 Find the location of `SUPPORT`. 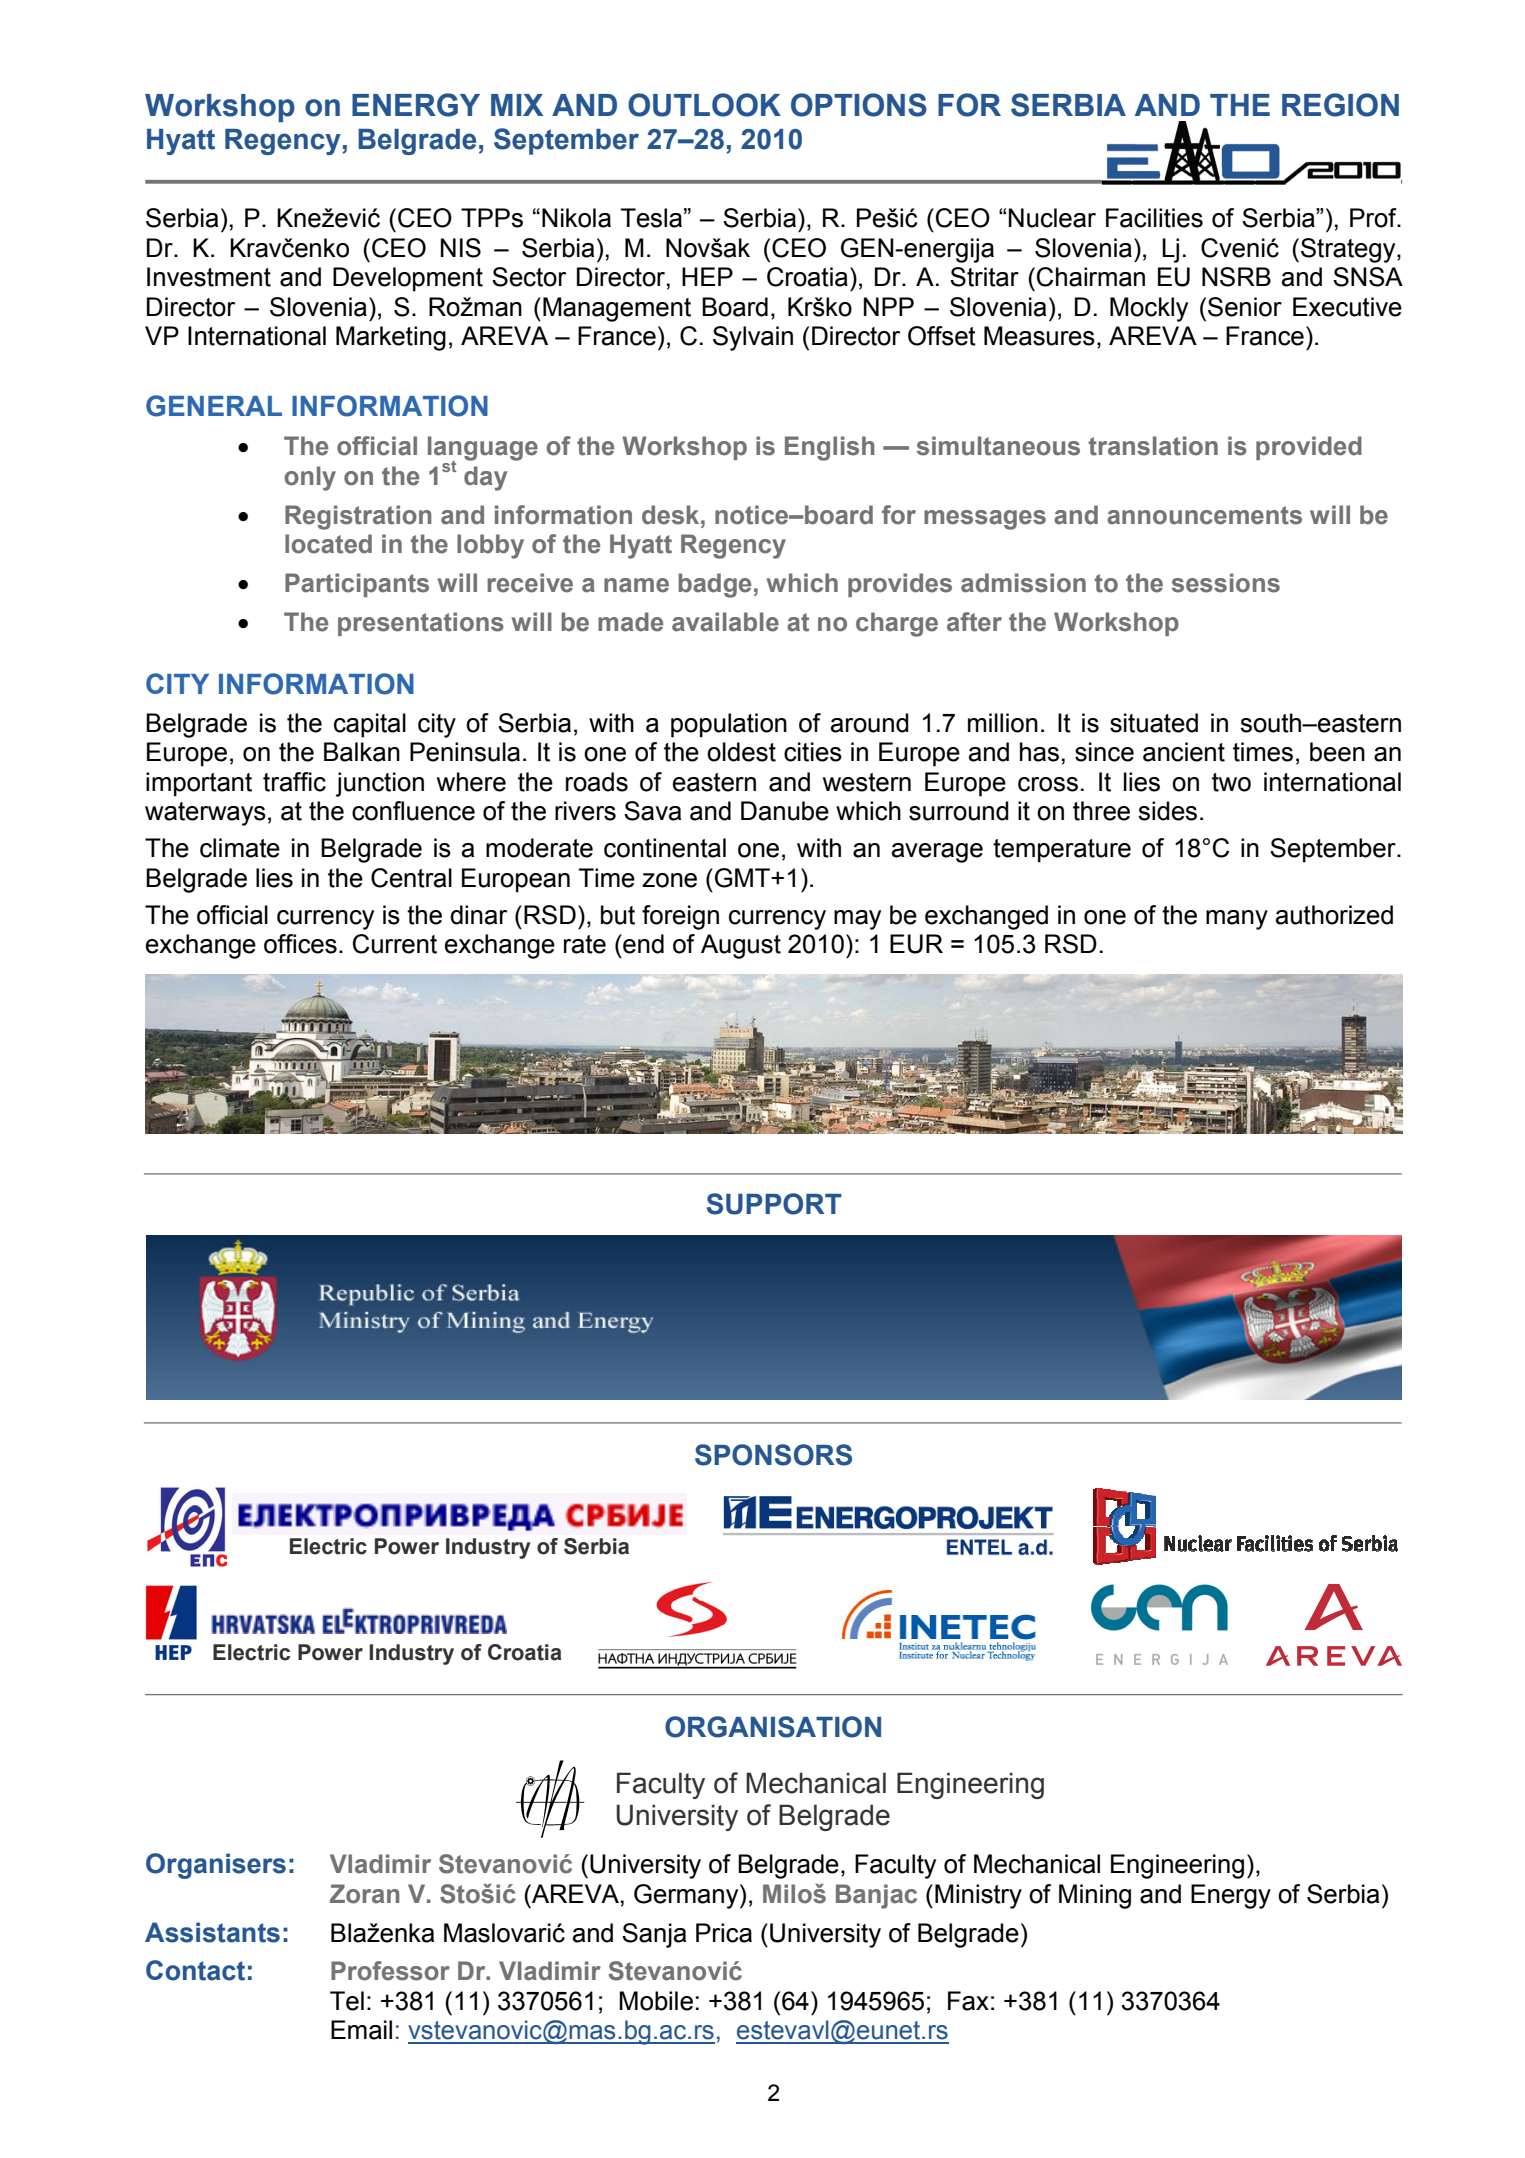

SUPPORT is located at coordinates (774, 1204).
